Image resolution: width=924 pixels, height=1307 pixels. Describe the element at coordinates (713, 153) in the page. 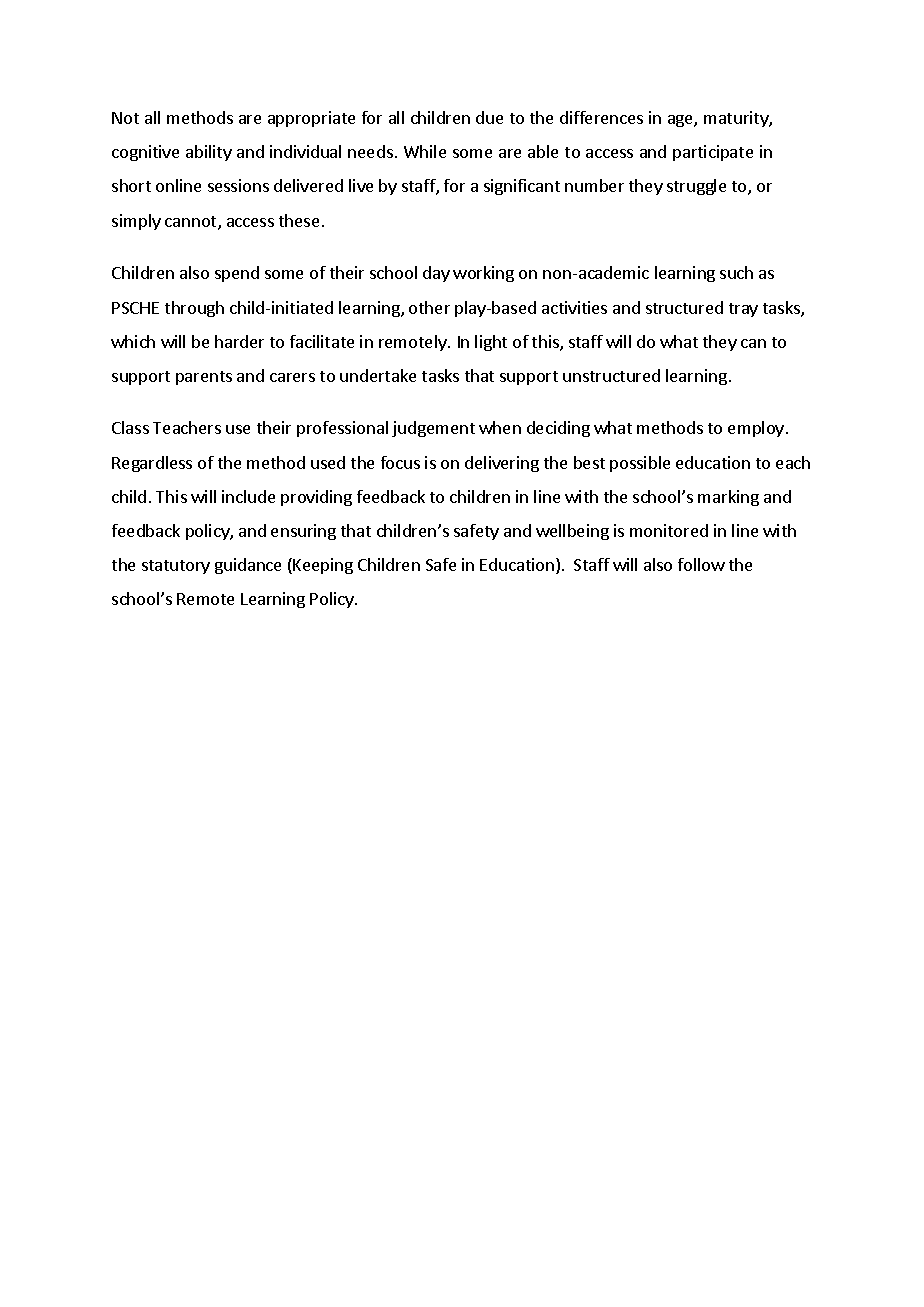

I see `participate` at that location.
